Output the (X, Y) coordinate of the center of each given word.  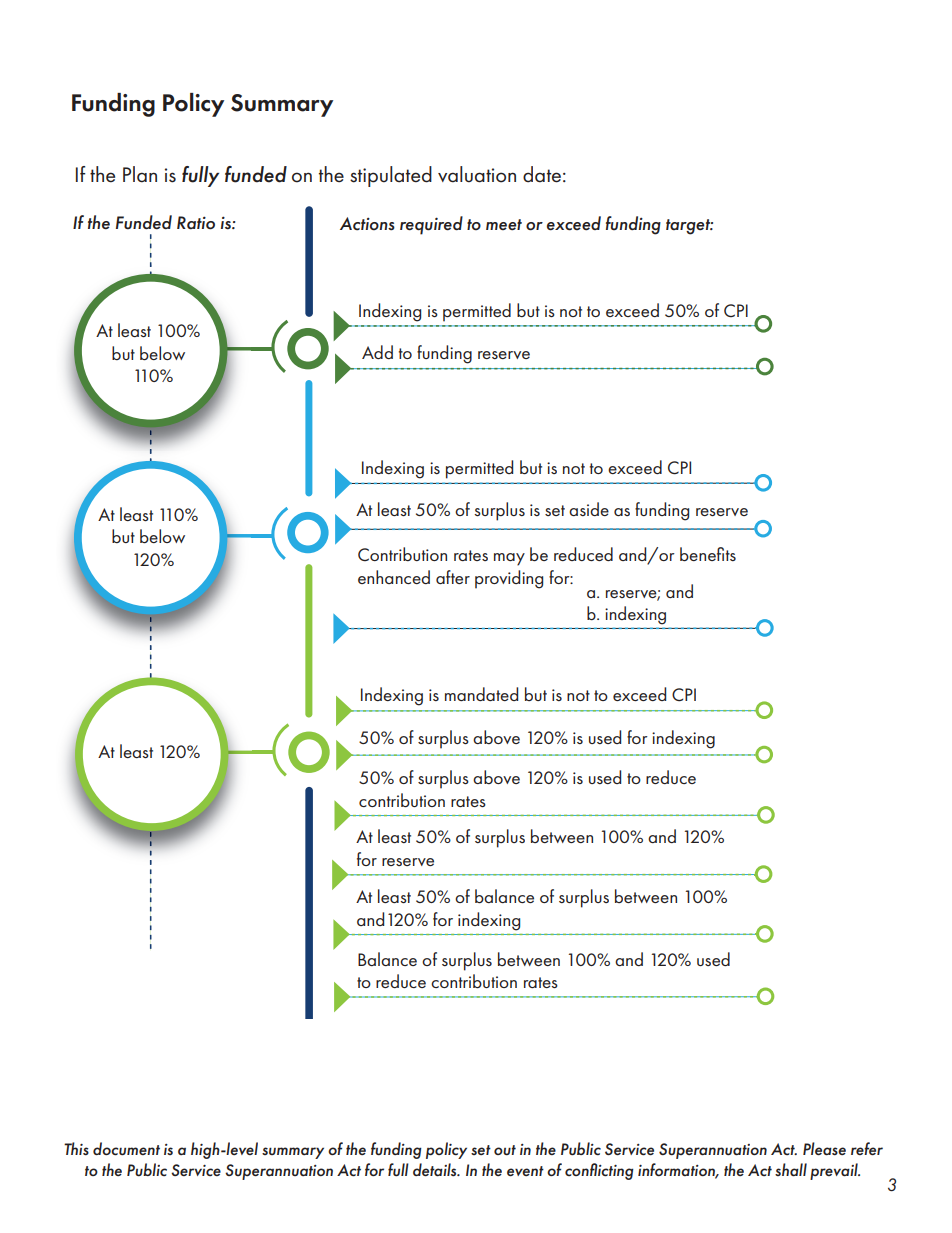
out (505, 1150)
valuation (477, 174)
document (126, 1149)
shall (791, 1170)
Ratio (196, 223)
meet (504, 225)
